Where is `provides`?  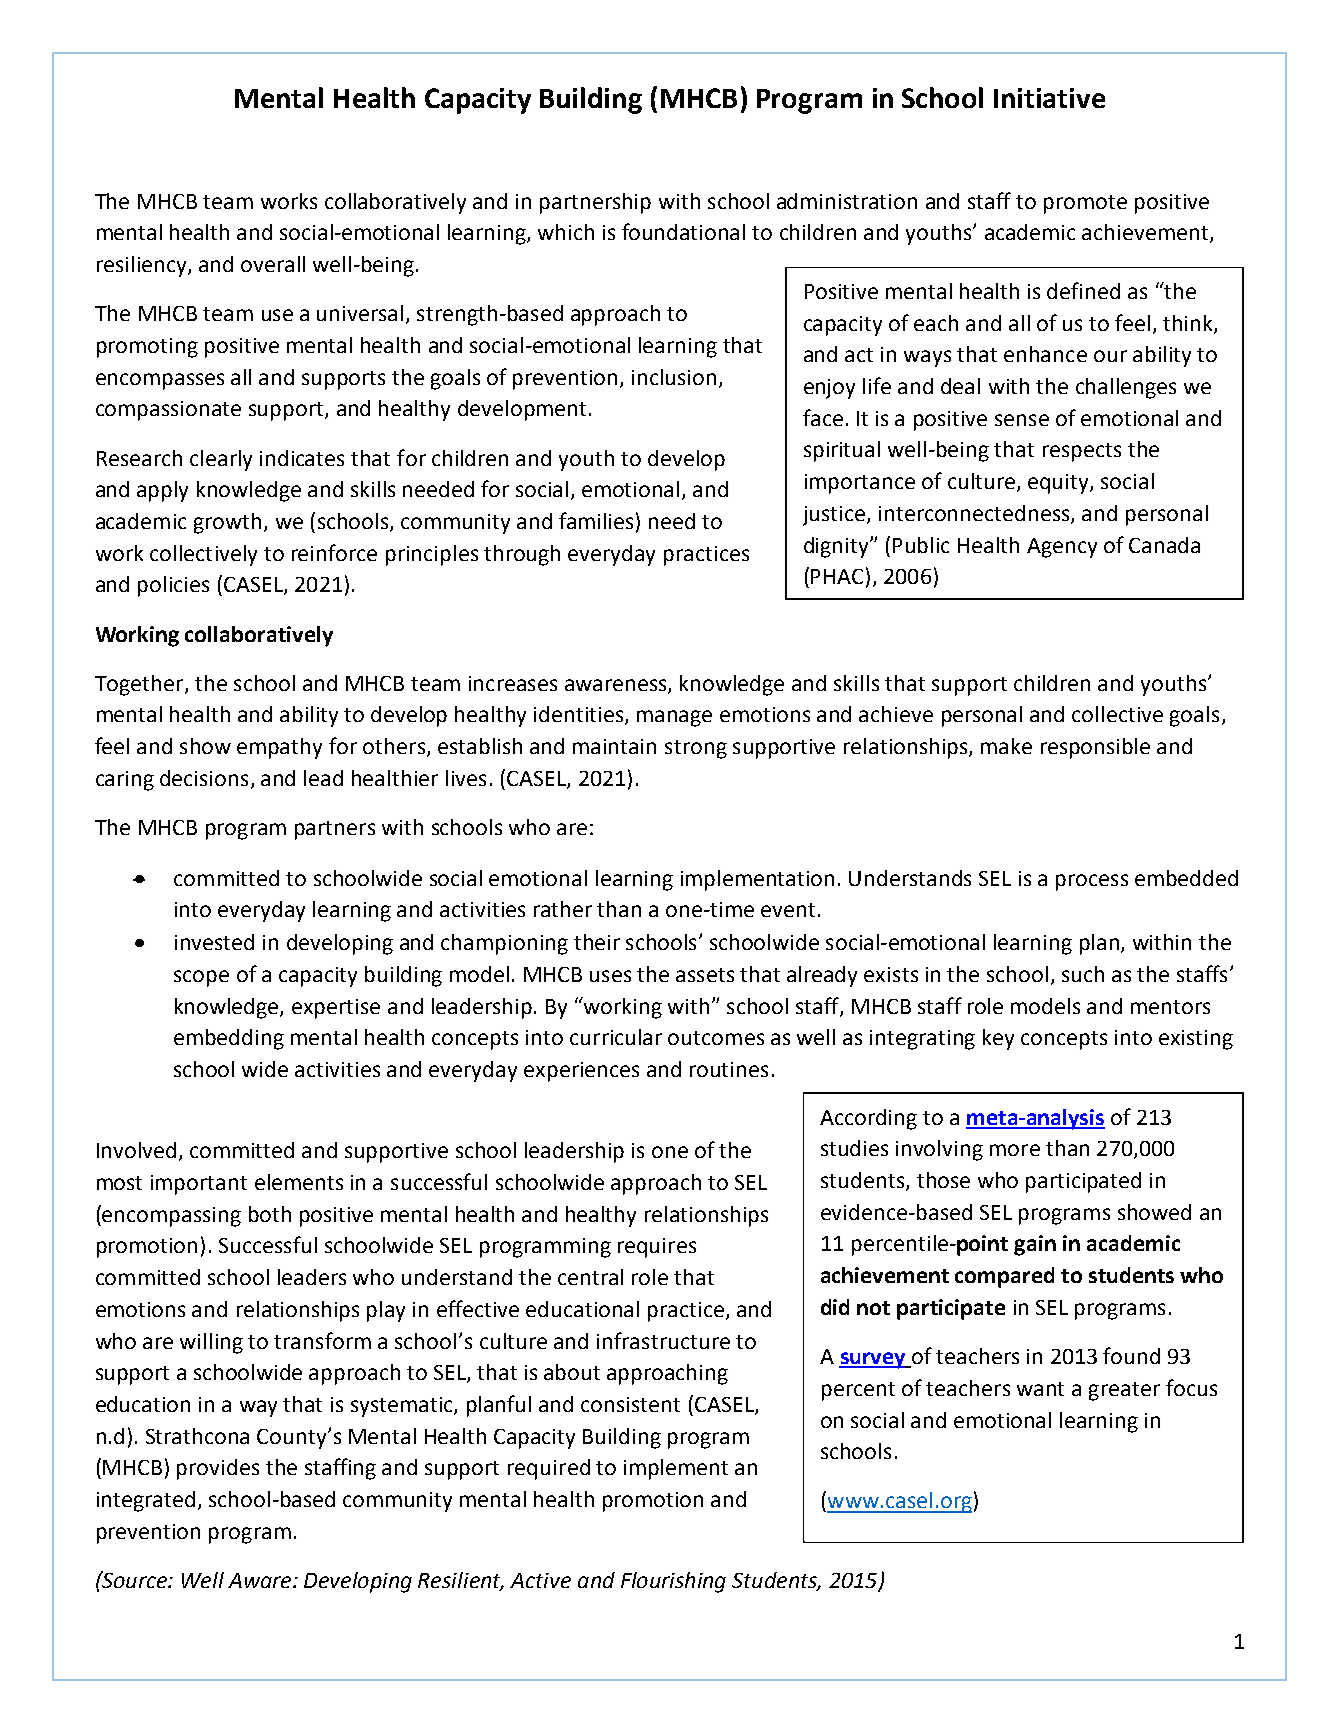
provides is located at coordinates (218, 1469).
